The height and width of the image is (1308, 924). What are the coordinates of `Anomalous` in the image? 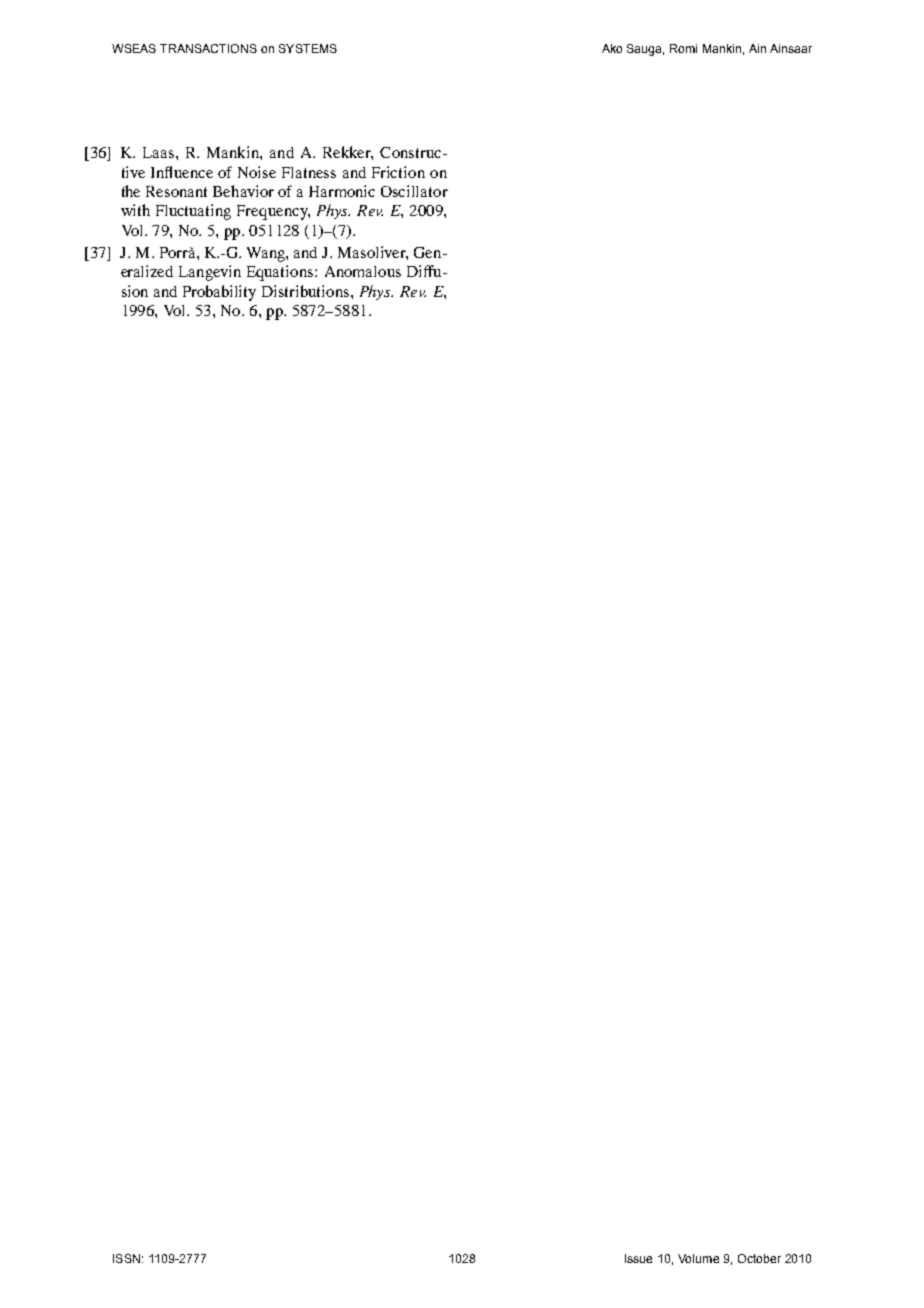 It's located at (363, 271).
